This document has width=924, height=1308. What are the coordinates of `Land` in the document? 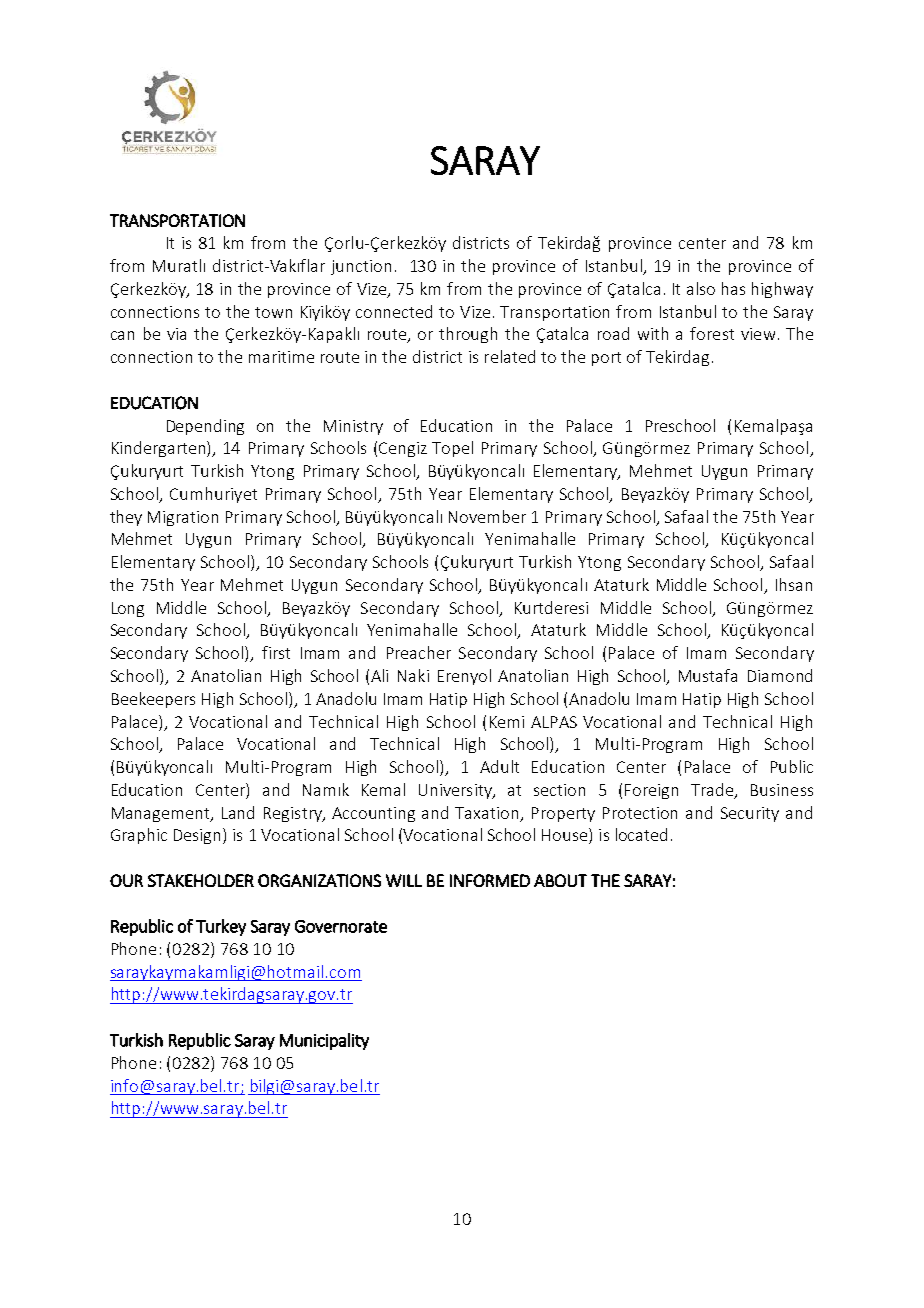 It's located at (238, 812).
